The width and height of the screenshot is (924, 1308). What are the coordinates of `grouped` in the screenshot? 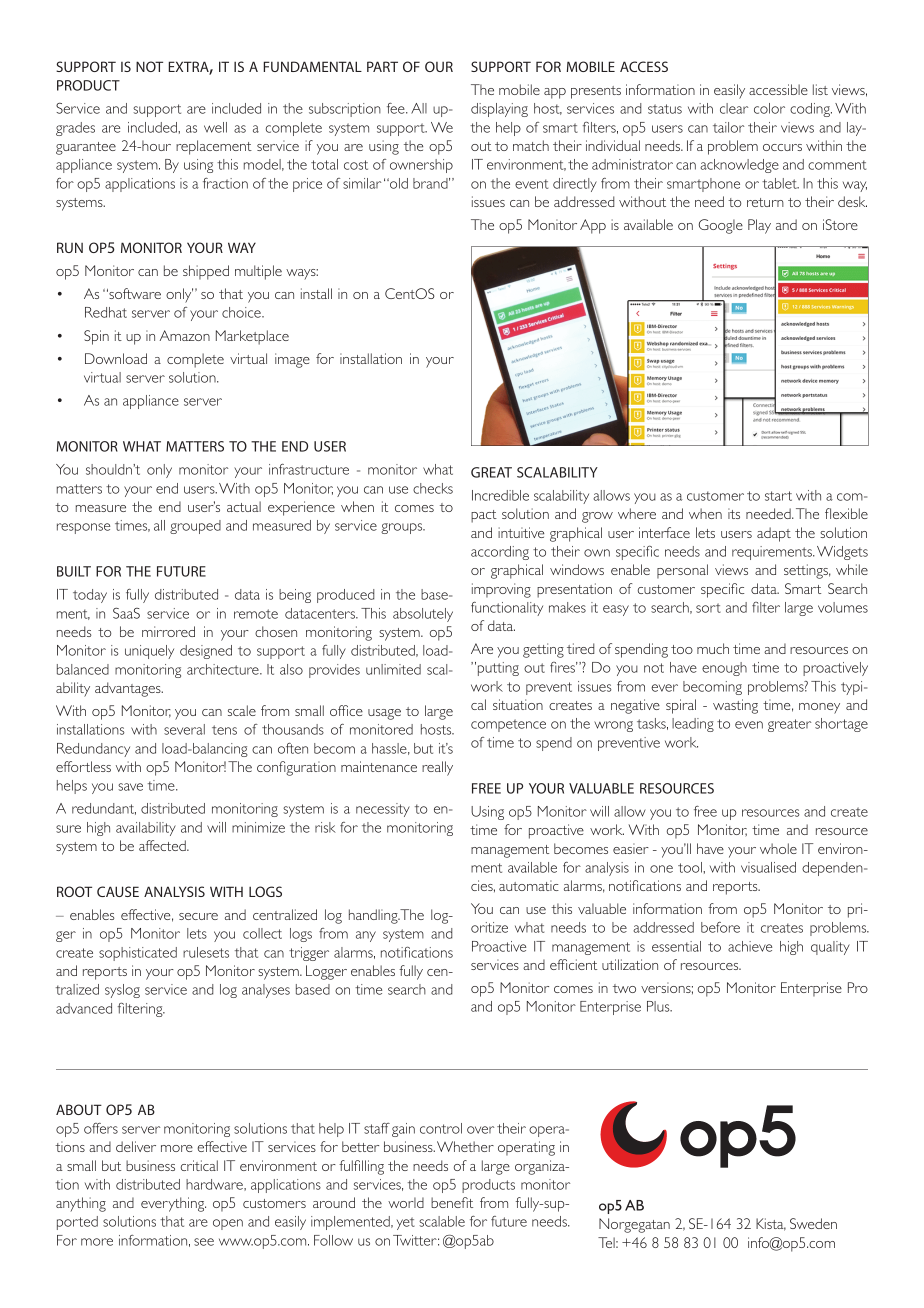 It's located at (195, 527).
